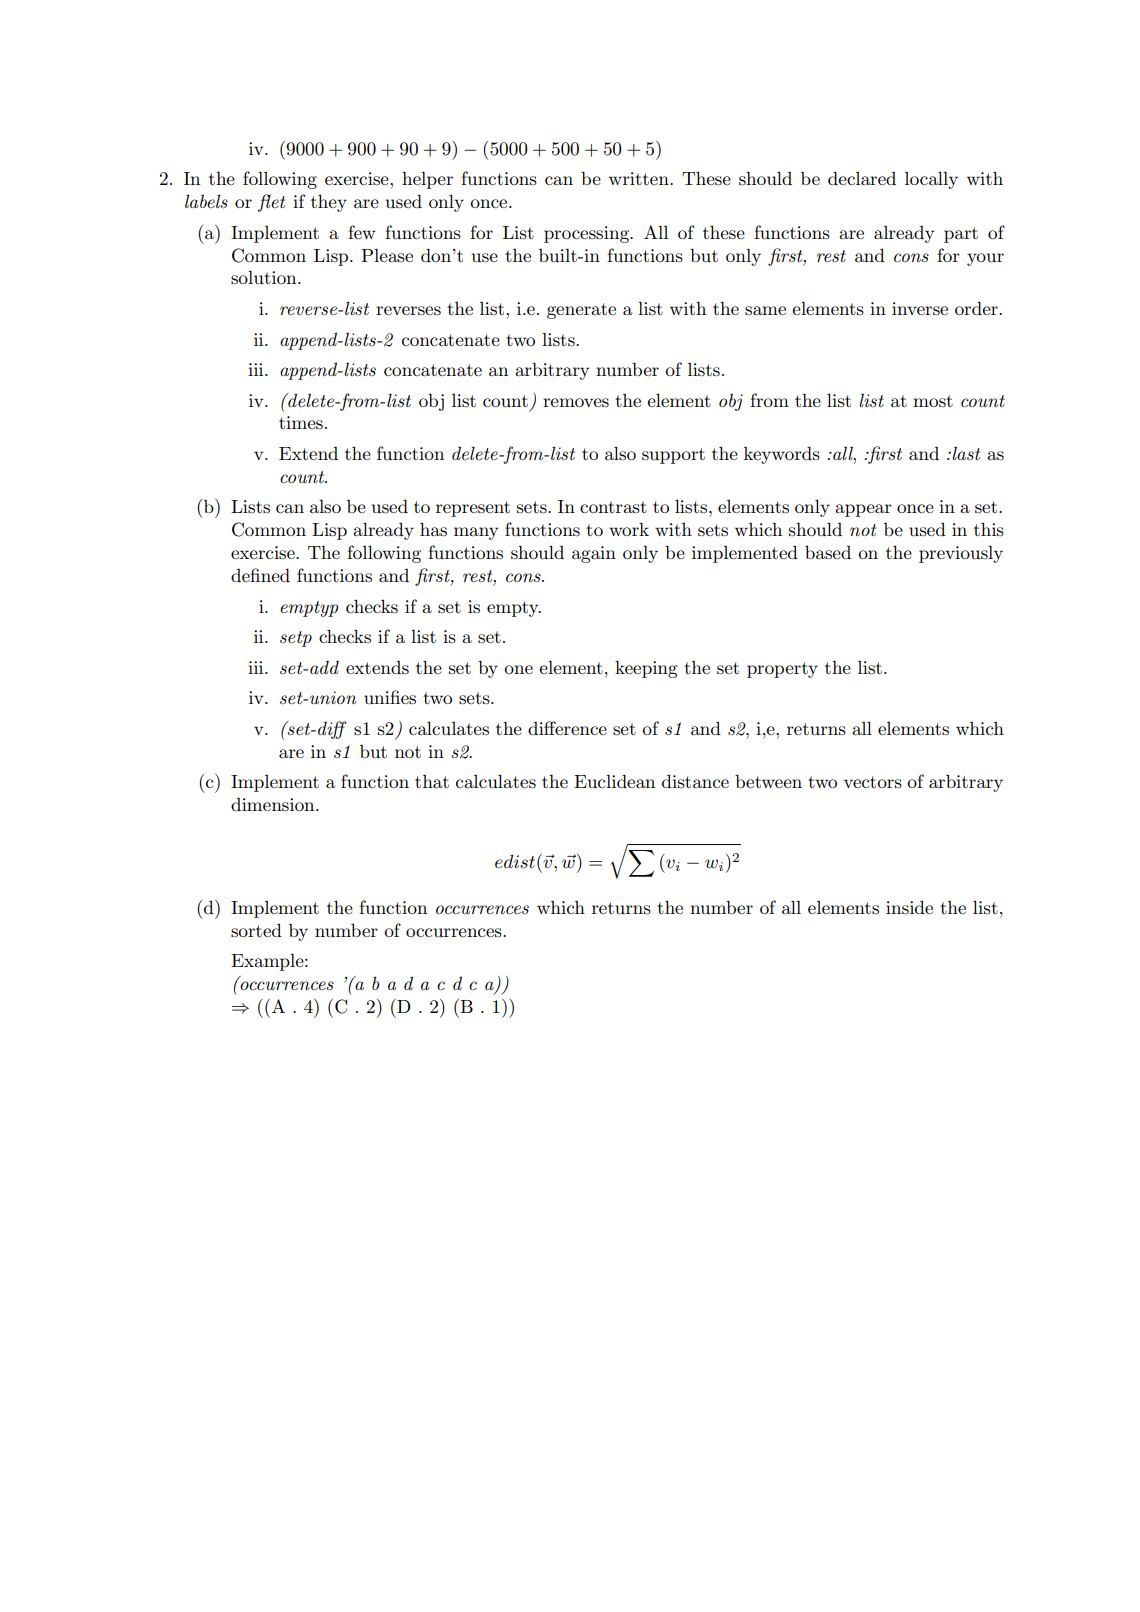  I want to click on previously, so click(961, 554).
